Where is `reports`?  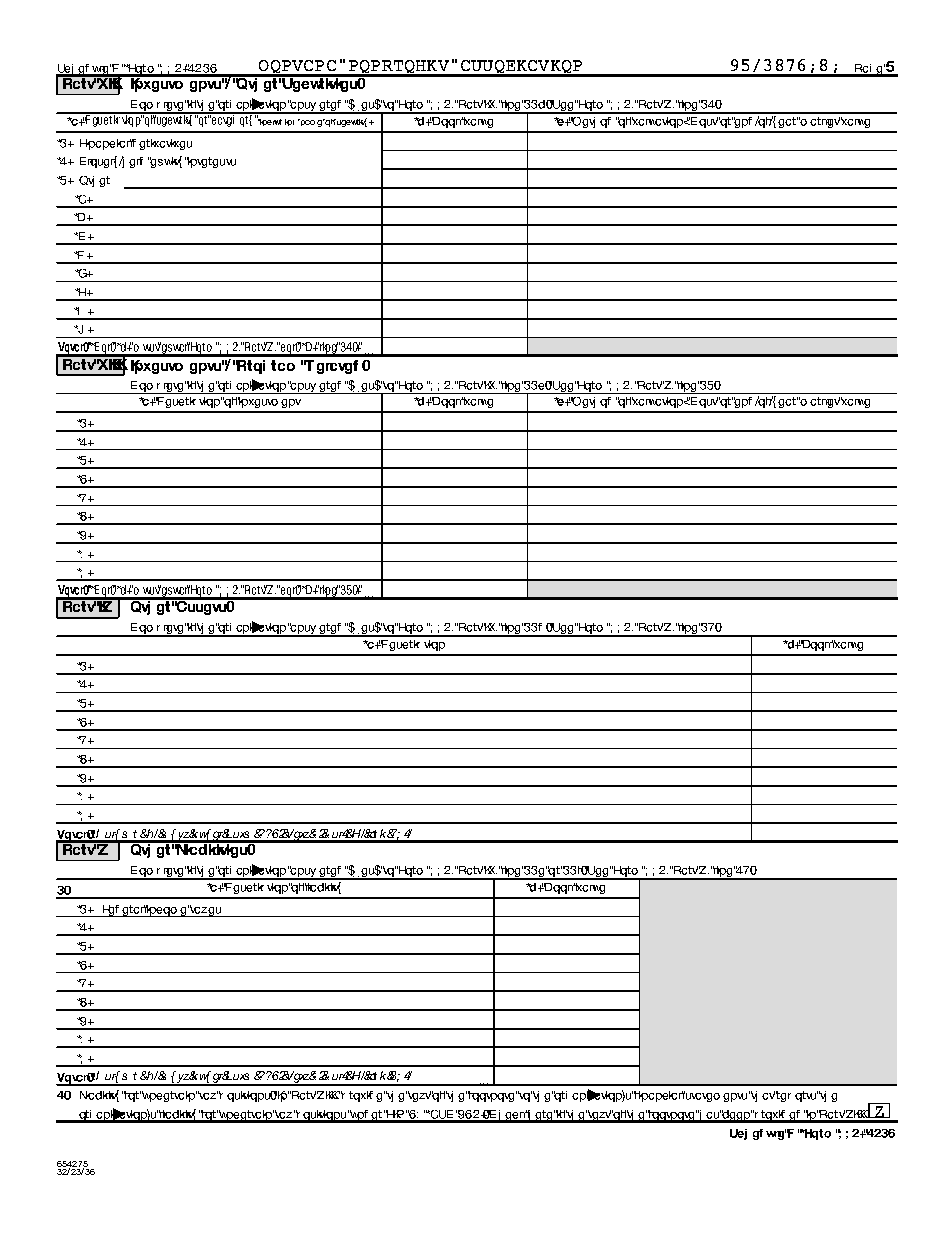 reports is located at coordinates (797, 1096).
